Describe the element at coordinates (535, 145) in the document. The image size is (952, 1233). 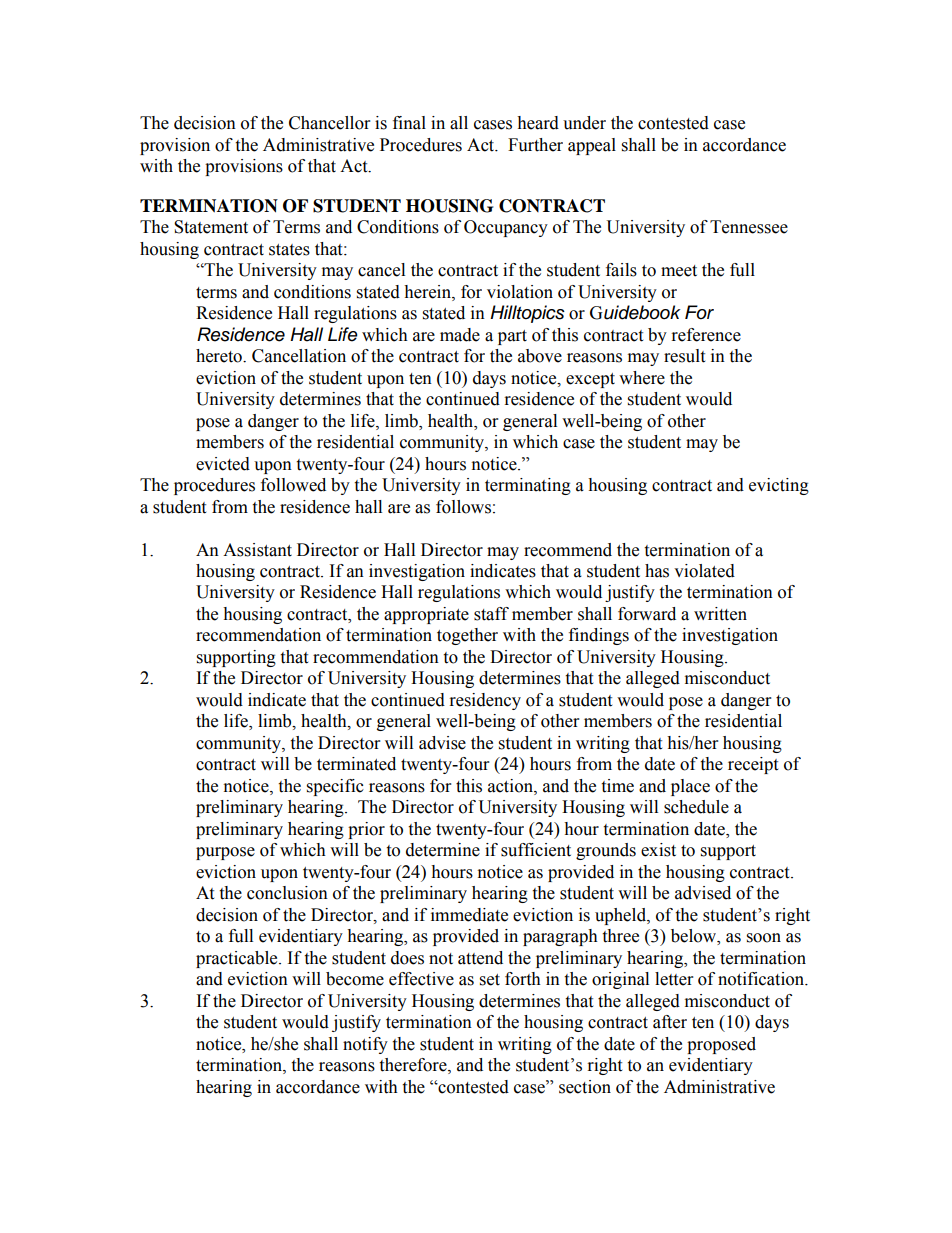
I see `Further` at that location.
